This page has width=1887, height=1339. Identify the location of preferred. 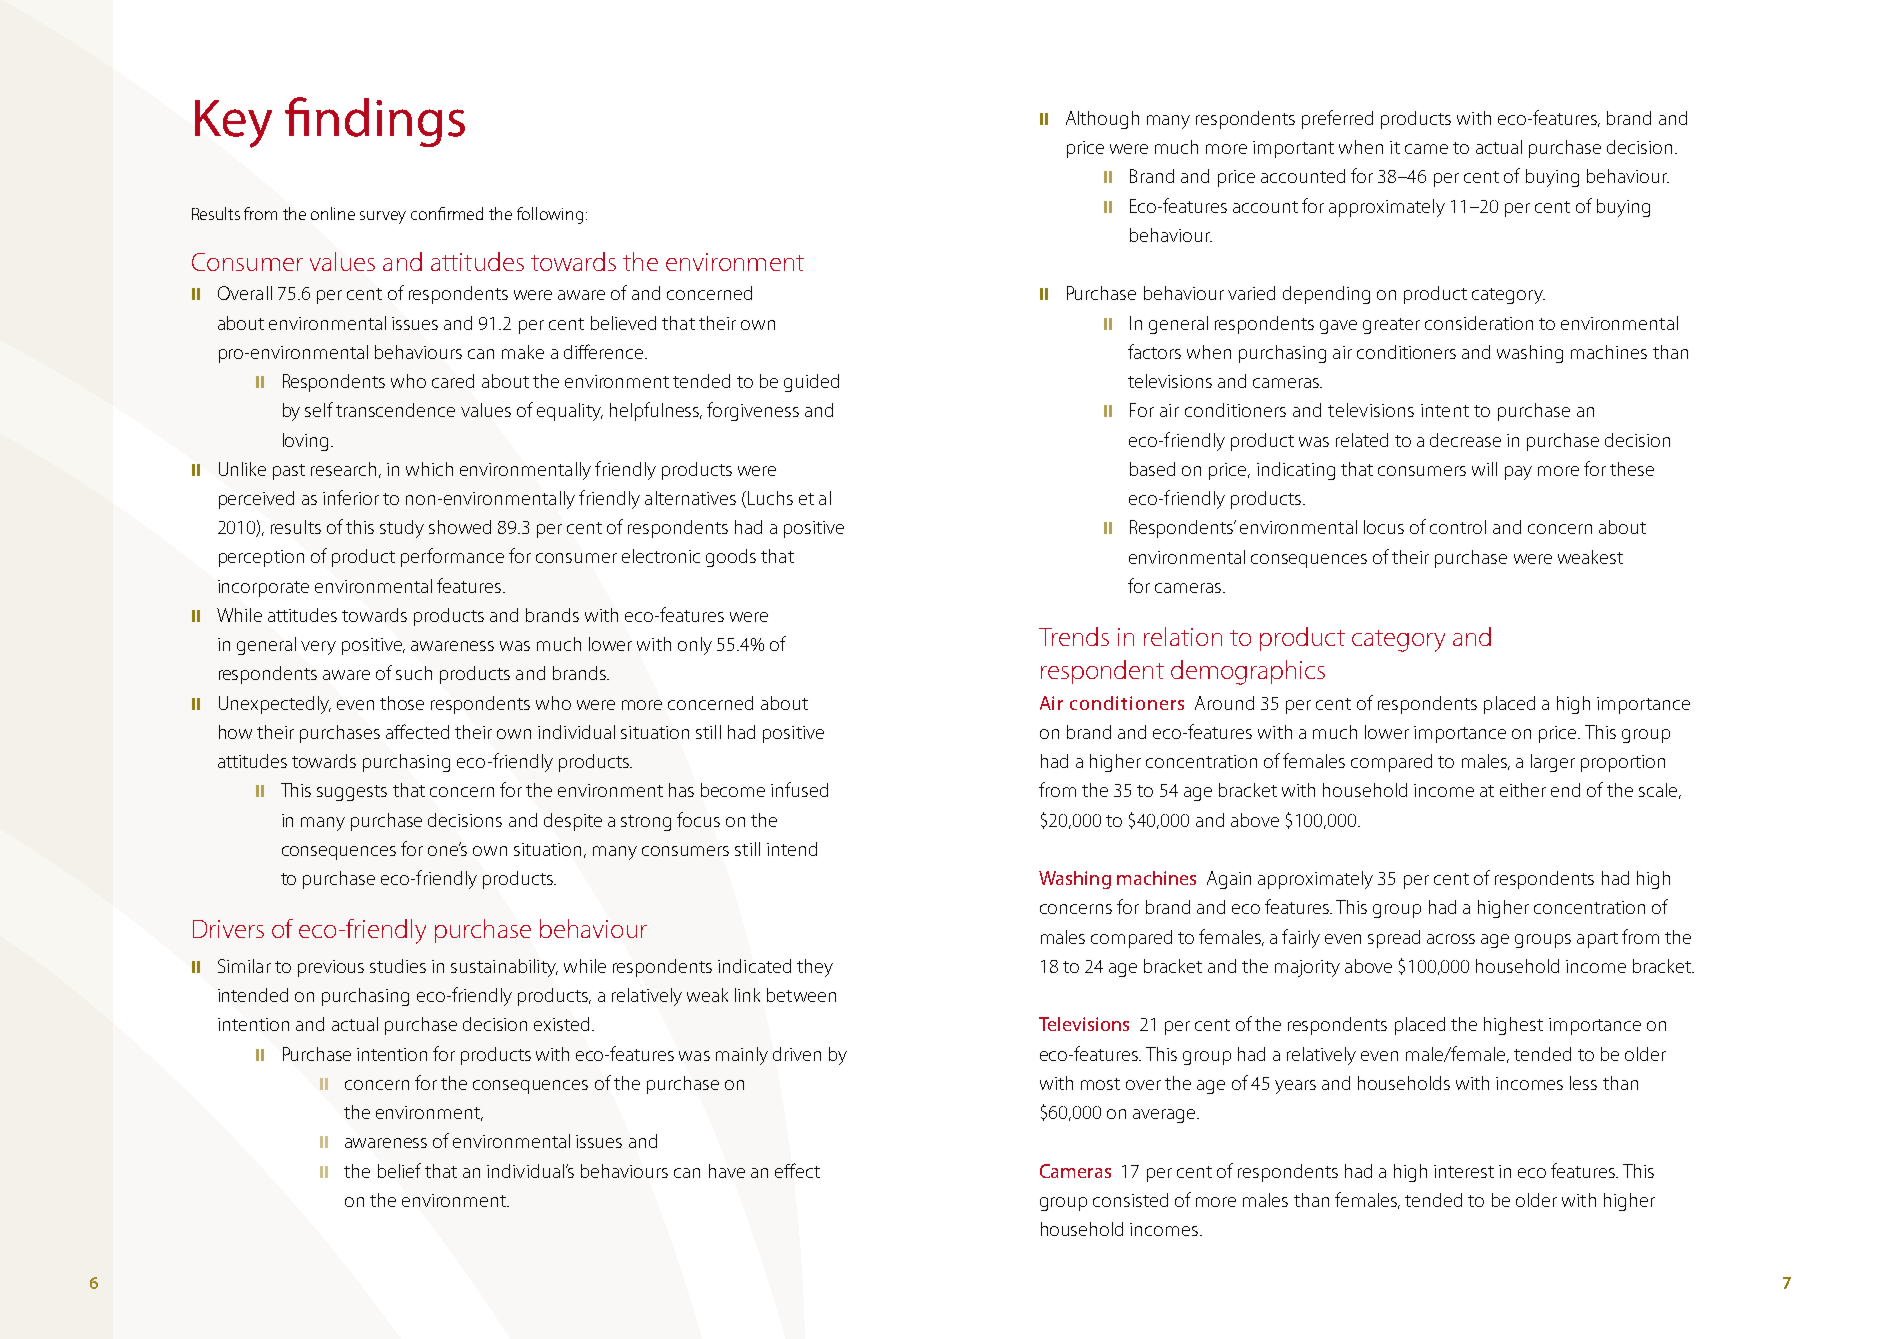
(1337, 119).
